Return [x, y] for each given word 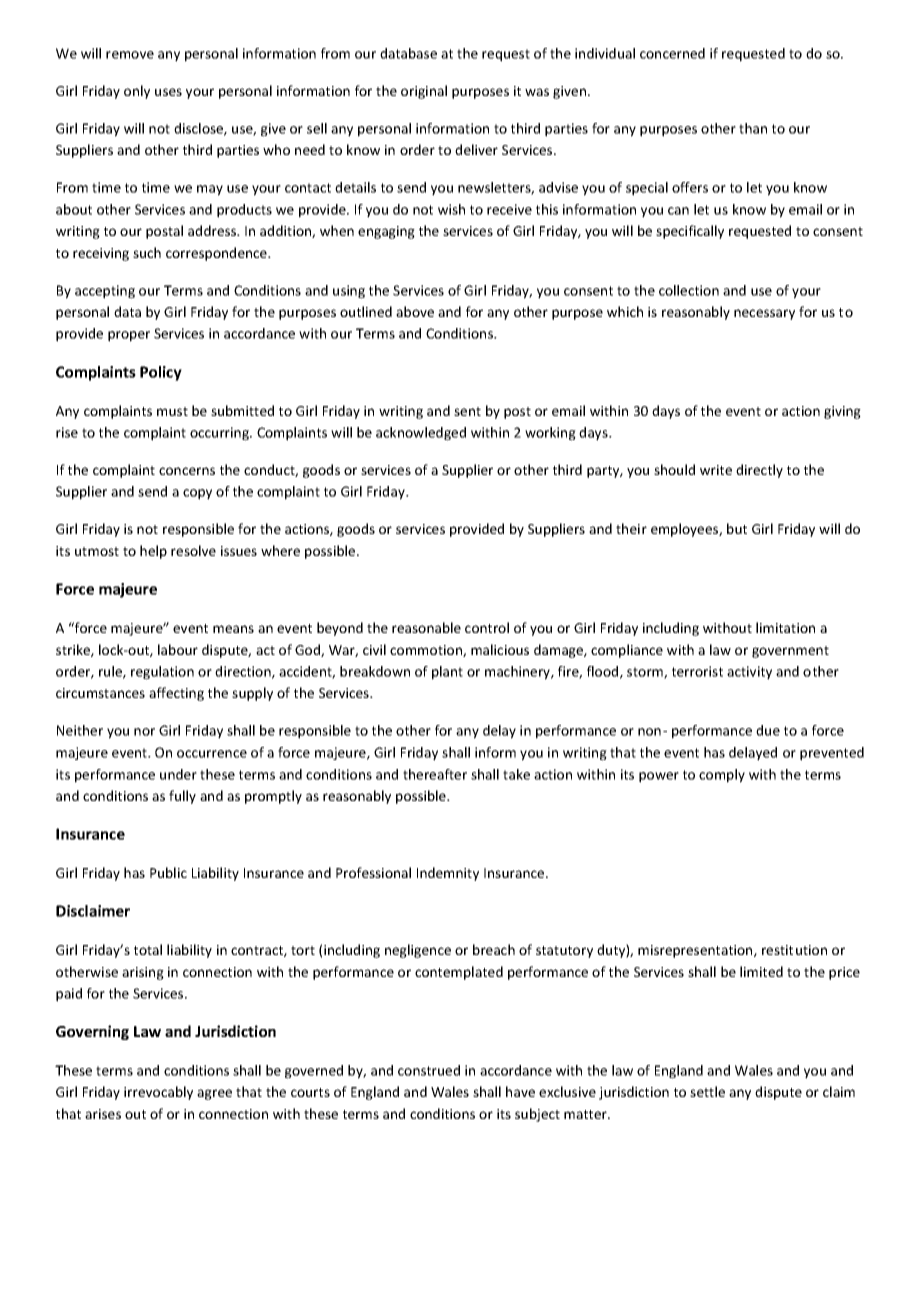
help [153, 552]
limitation [785, 627]
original [424, 92]
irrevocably [158, 1093]
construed [429, 1070]
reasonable [426, 627]
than [753, 128]
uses [168, 92]
